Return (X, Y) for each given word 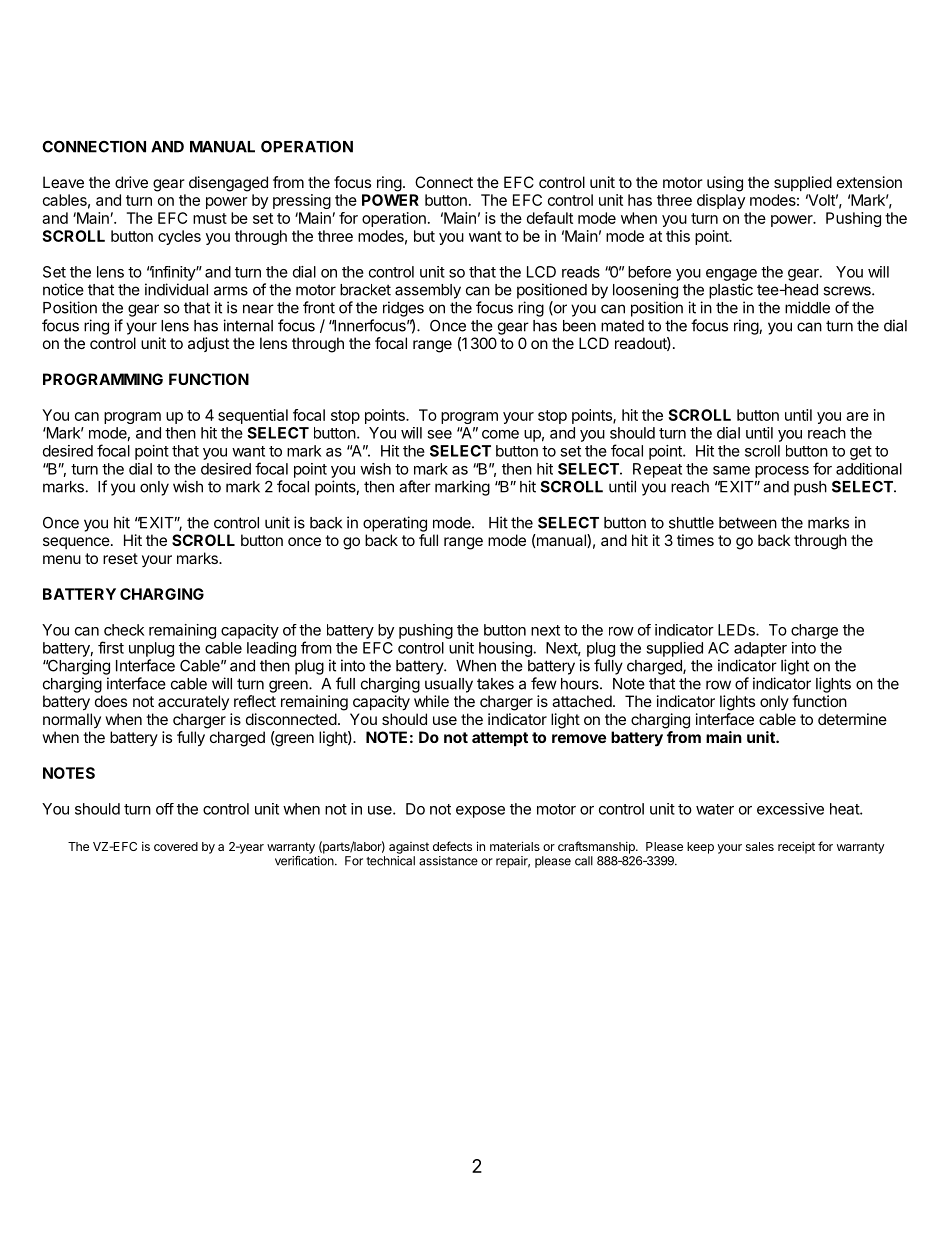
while (431, 701)
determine (852, 719)
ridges (403, 309)
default (550, 218)
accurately (193, 702)
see (439, 434)
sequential (253, 416)
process (782, 472)
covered (176, 846)
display (721, 201)
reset (120, 558)
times (695, 540)
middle (807, 307)
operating (395, 524)
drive (131, 182)
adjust (208, 344)
